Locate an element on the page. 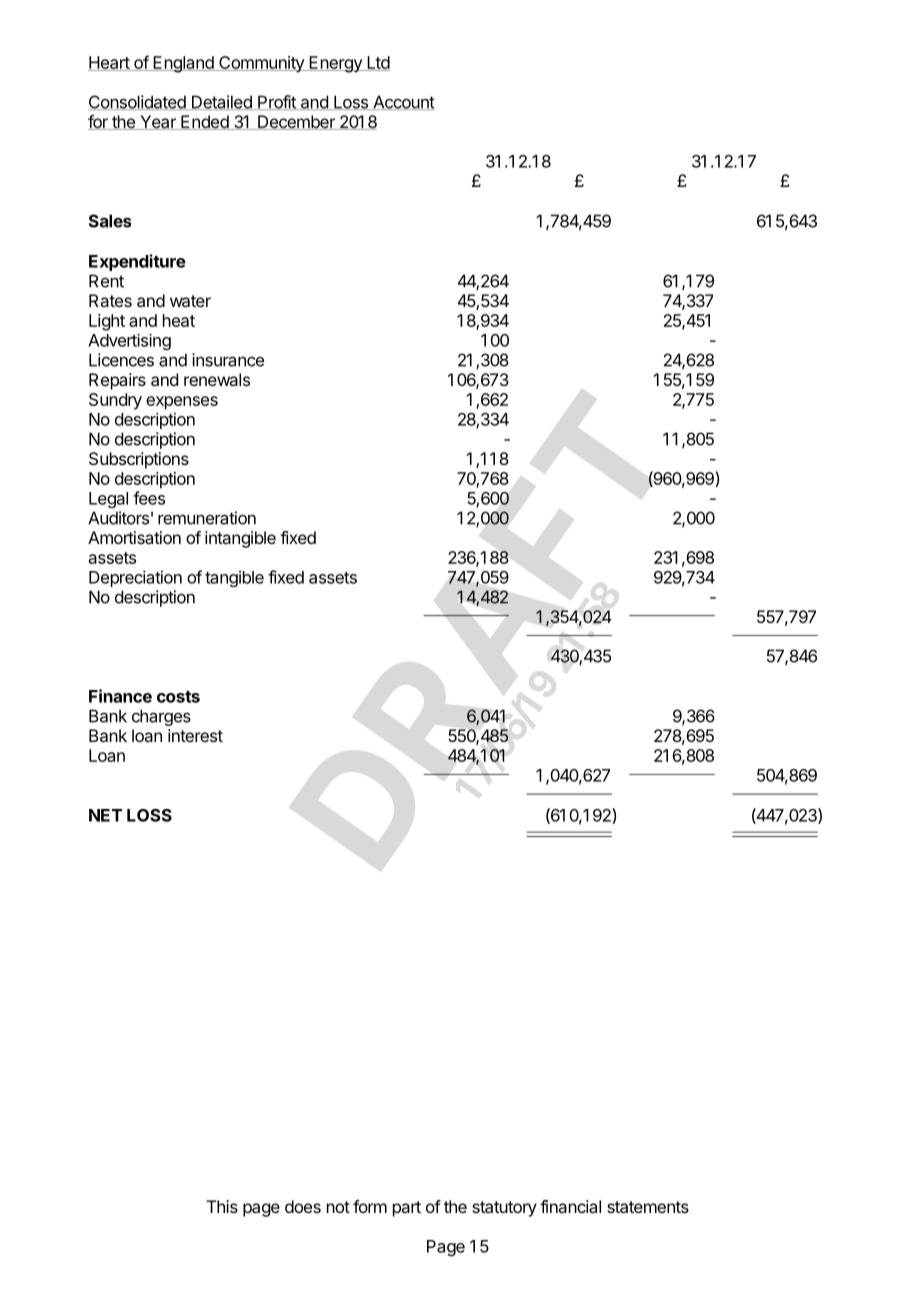 This image has width=924, height=1307. Ltd is located at coordinates (377, 63).
